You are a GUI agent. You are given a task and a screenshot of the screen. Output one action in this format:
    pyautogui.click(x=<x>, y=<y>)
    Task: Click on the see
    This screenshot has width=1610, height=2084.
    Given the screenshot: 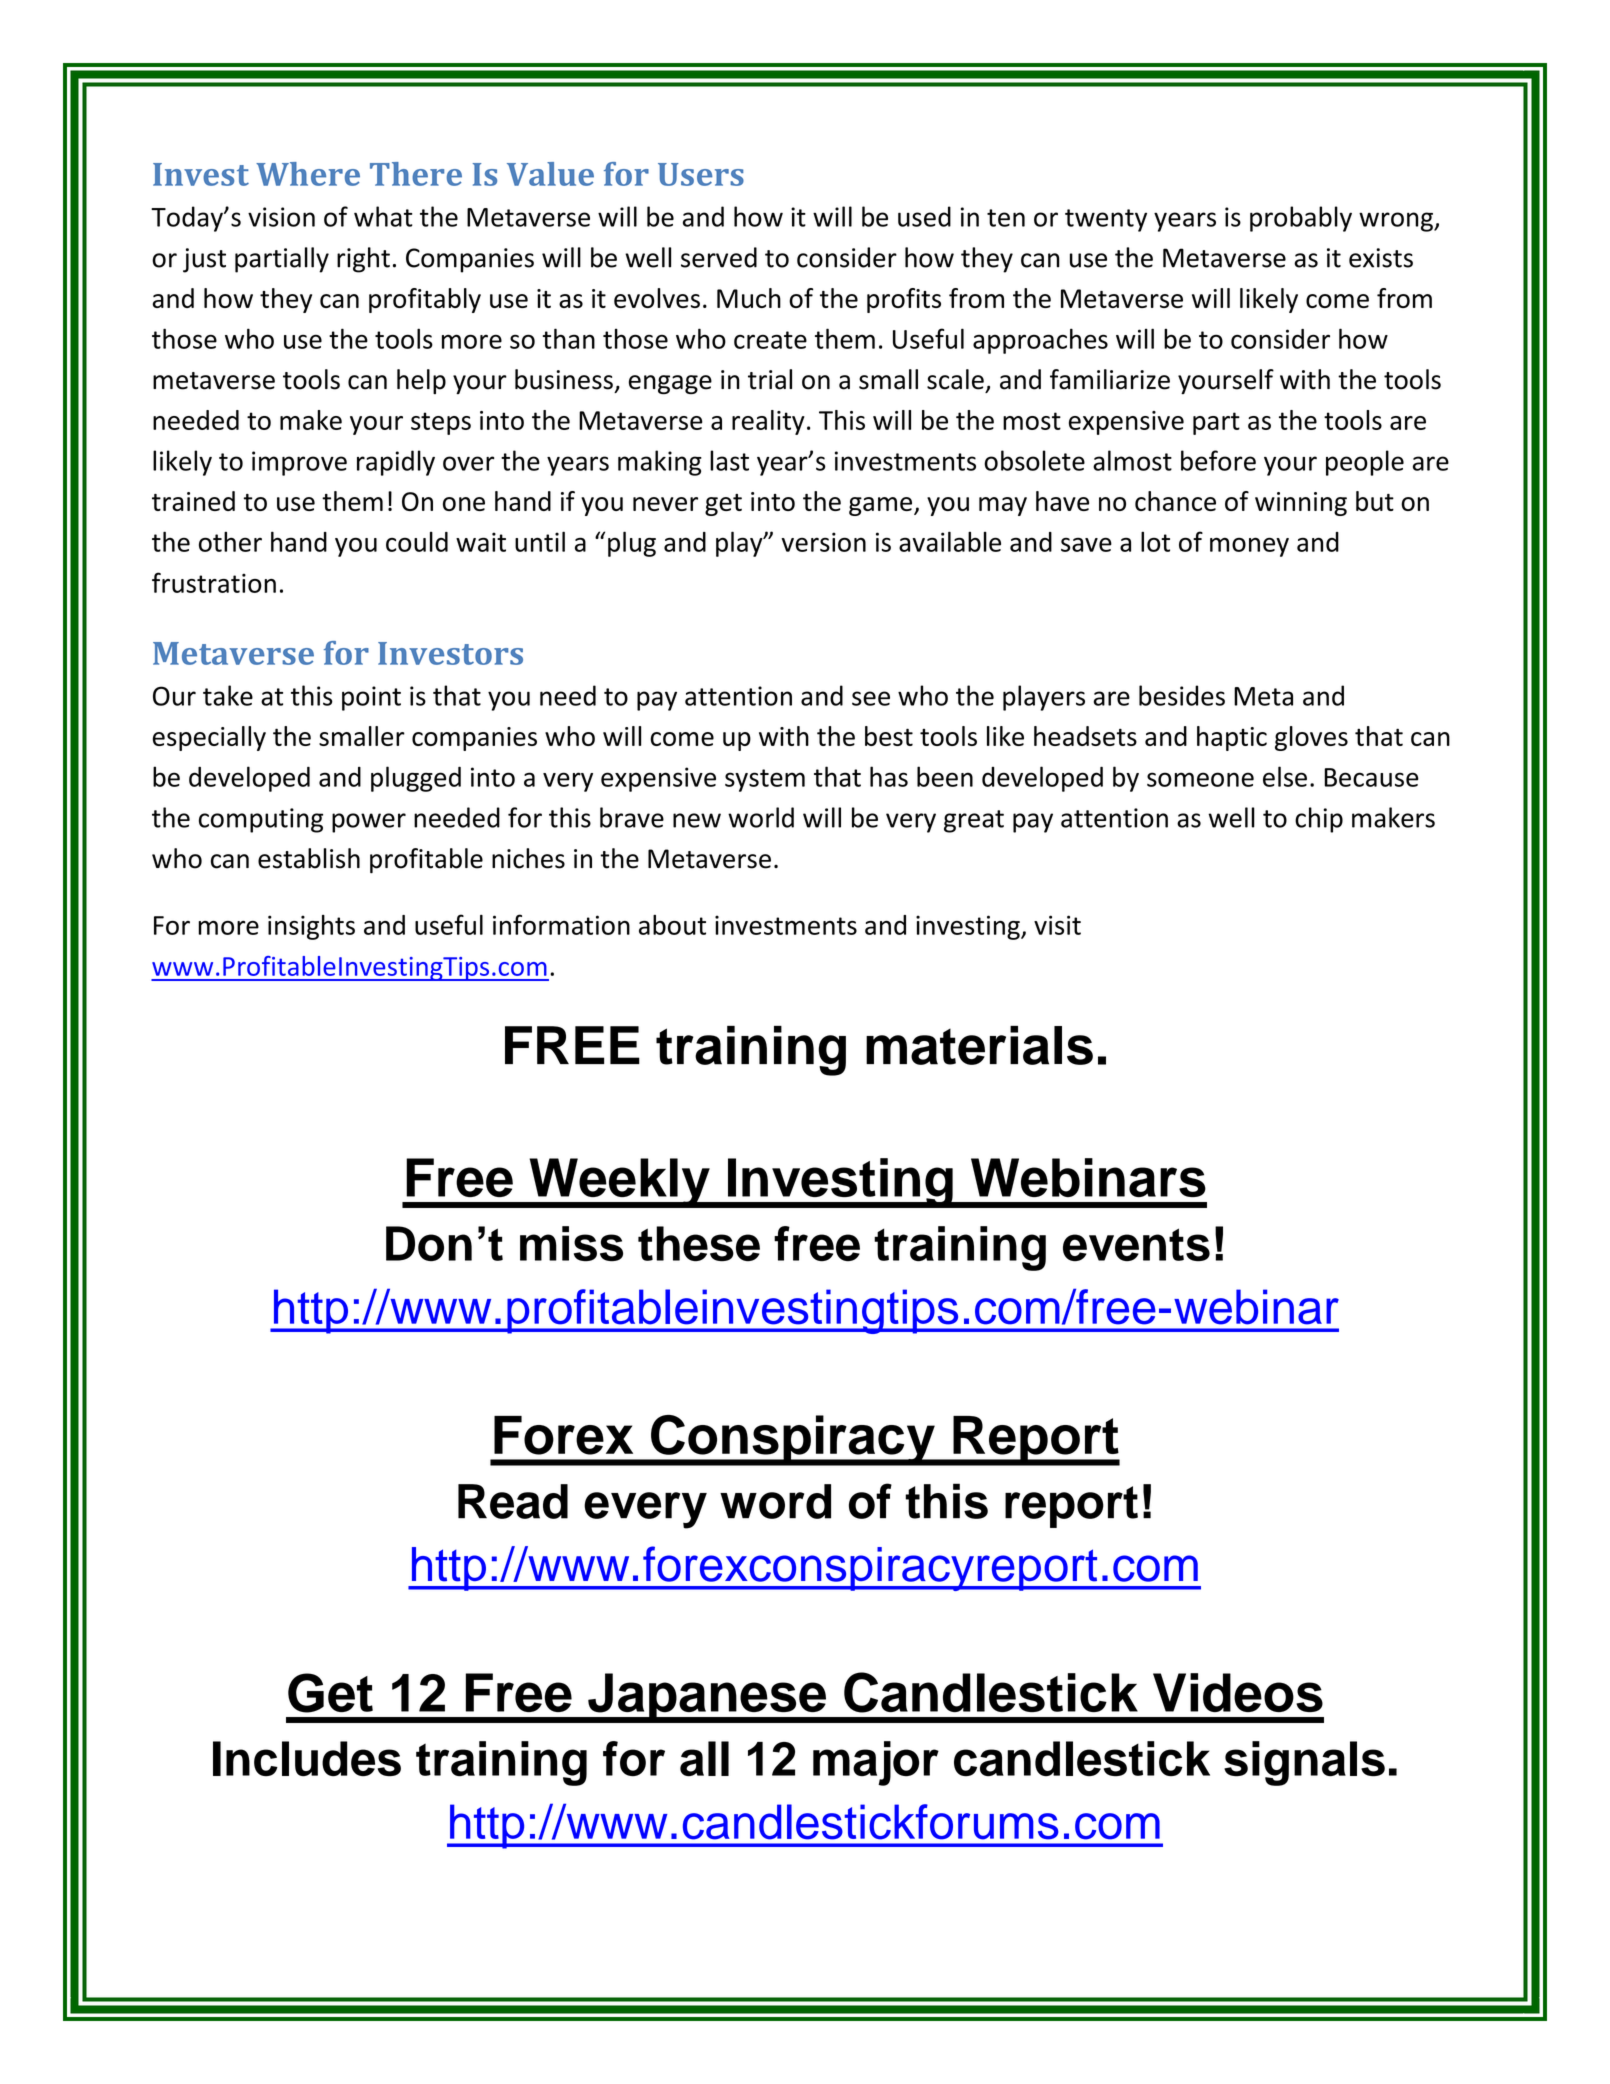 What is the action you would take?
    pyautogui.click(x=871, y=698)
